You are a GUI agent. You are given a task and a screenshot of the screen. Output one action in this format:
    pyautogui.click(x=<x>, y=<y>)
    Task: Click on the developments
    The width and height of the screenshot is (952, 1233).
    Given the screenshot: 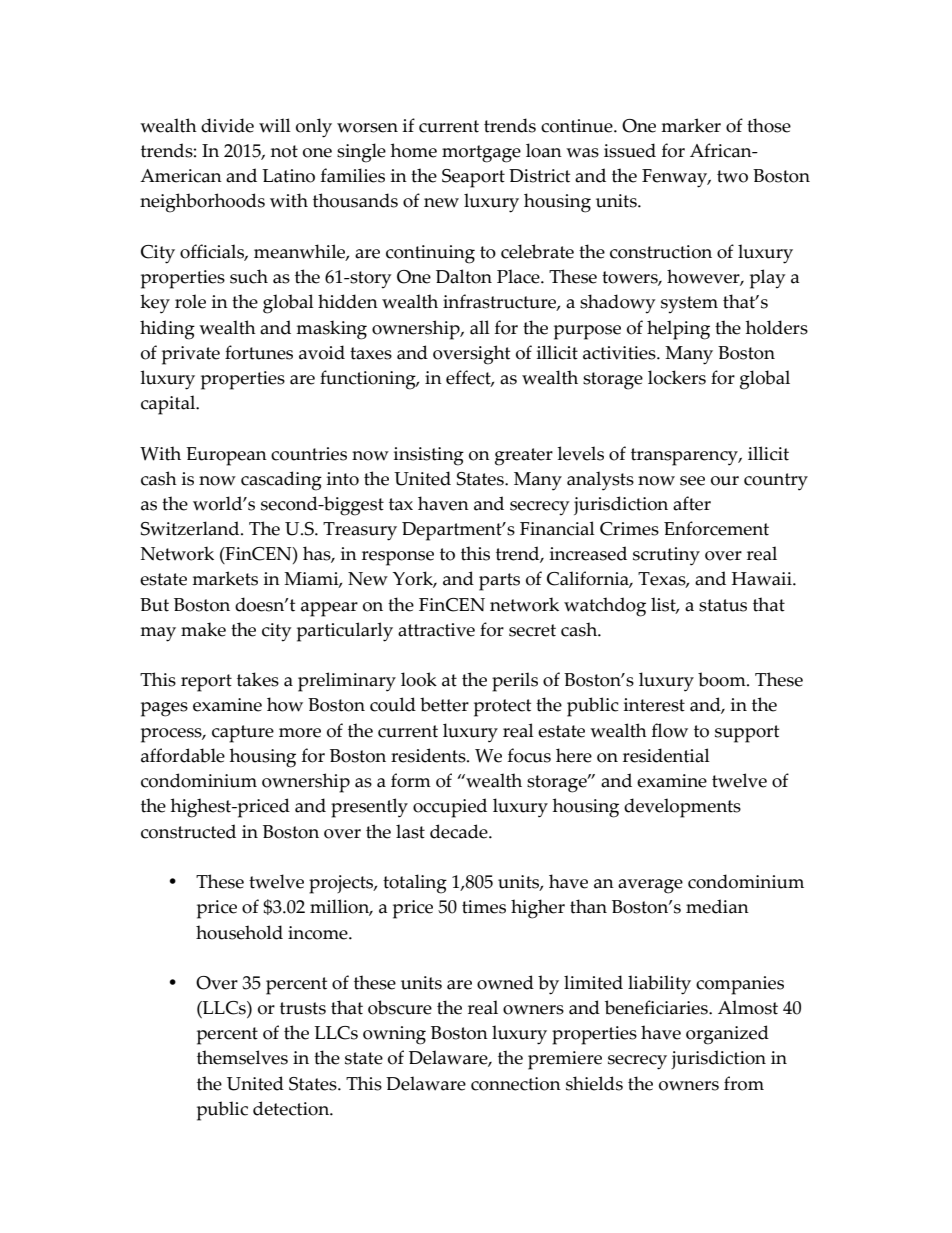 What is the action you would take?
    pyautogui.click(x=682, y=808)
